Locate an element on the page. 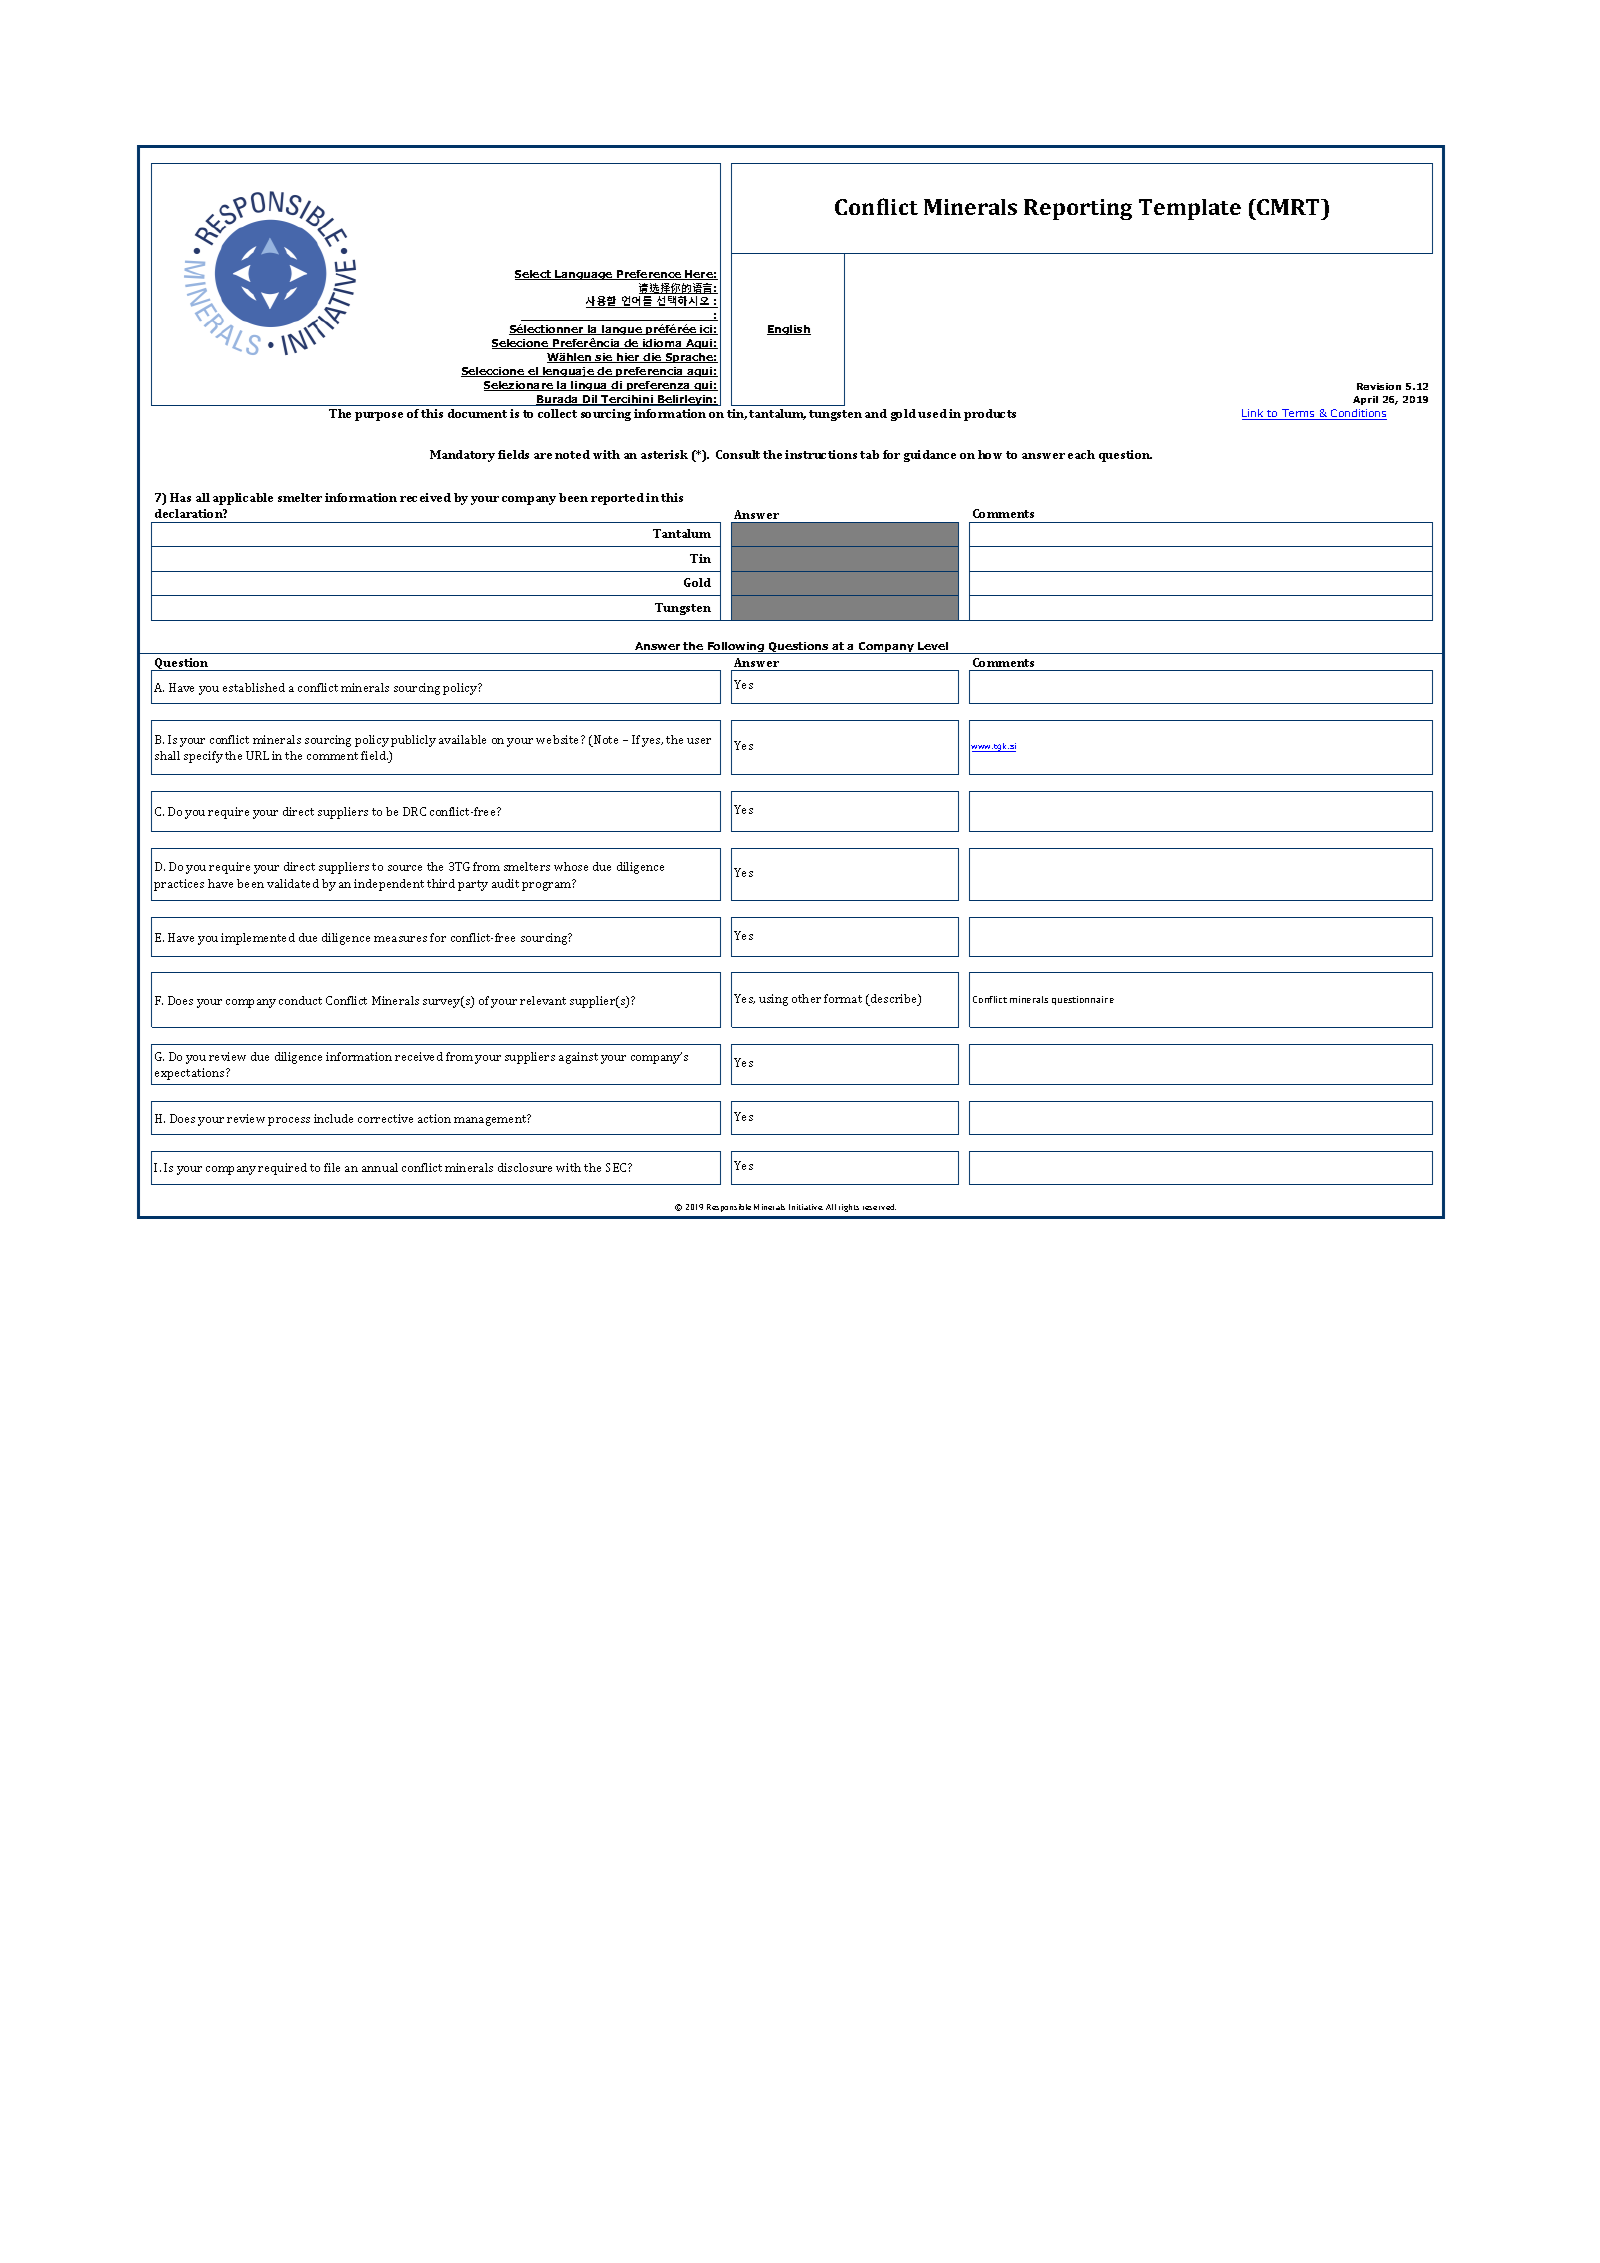 This page has height=2263, width=1600. Template is located at coordinates (1190, 209).
